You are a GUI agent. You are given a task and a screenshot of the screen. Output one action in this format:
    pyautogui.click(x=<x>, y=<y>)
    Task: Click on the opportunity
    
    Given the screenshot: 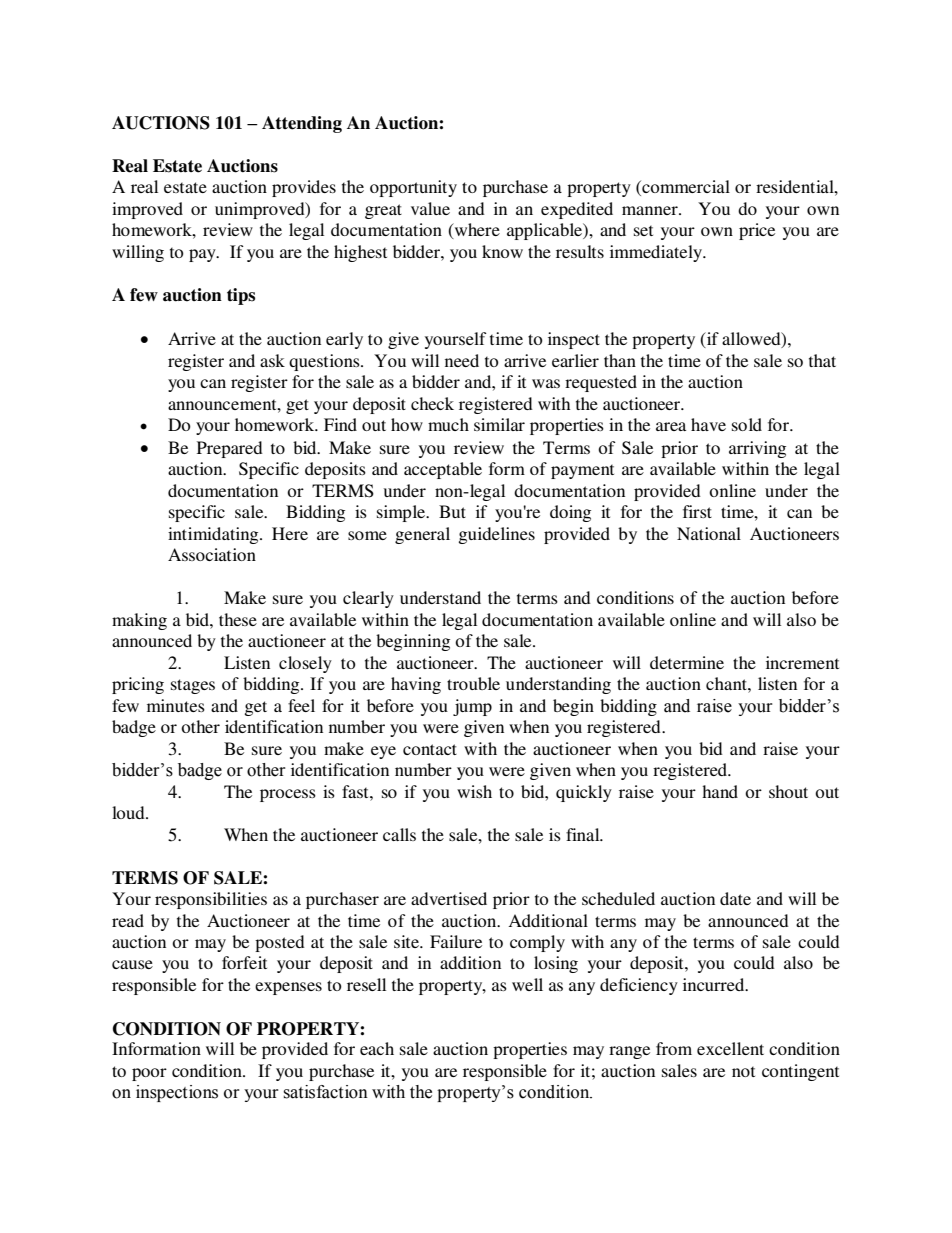 What is the action you would take?
    pyautogui.click(x=413, y=188)
